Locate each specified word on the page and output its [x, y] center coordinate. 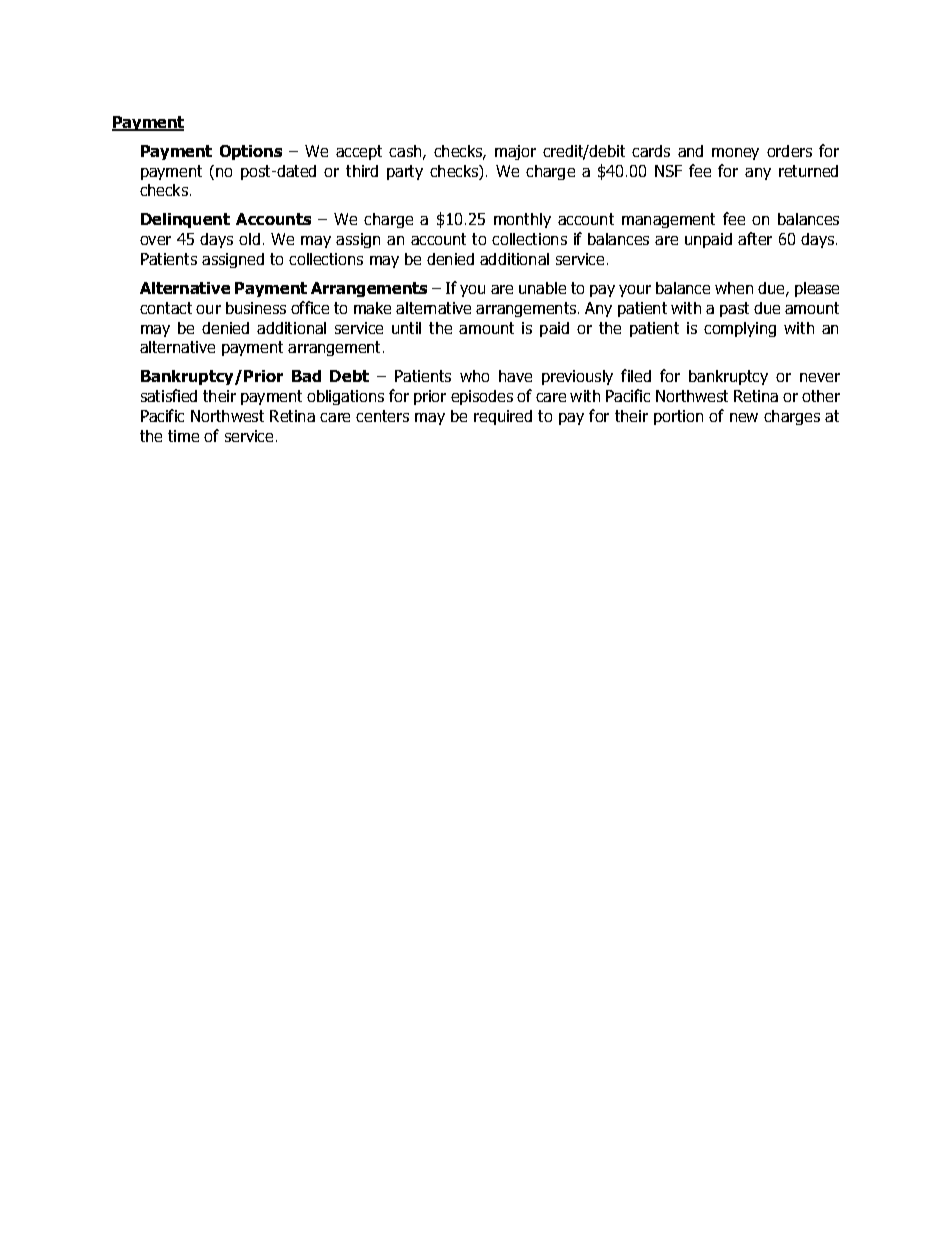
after [755, 238]
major [515, 152]
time [183, 436]
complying [740, 329]
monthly [522, 220]
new [744, 417]
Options [251, 152]
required [503, 417]
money [735, 154]
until [406, 328]
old [249, 239]
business [256, 308]
